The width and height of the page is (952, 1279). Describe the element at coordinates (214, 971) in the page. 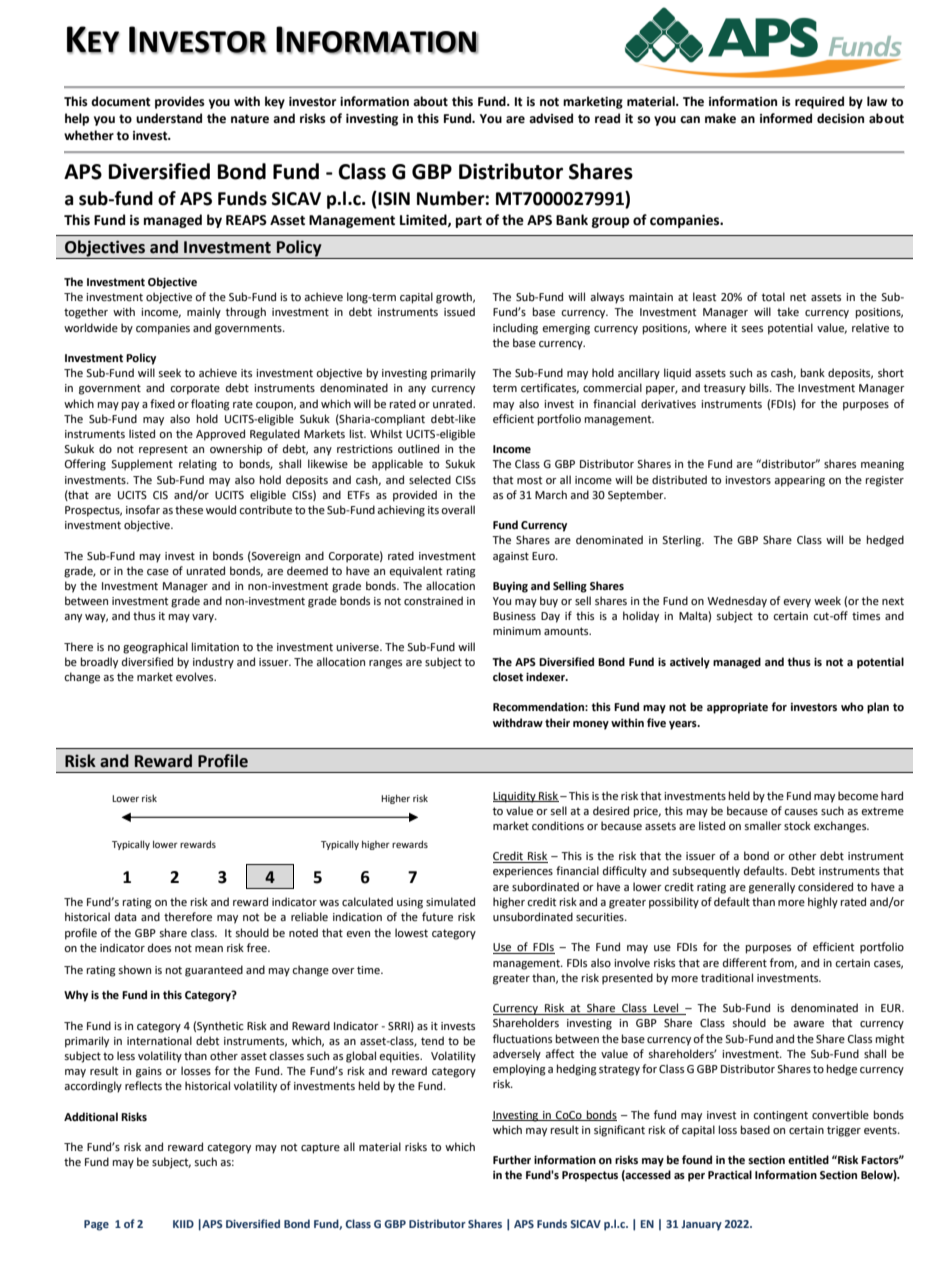

I see `guaranteed` at that location.
